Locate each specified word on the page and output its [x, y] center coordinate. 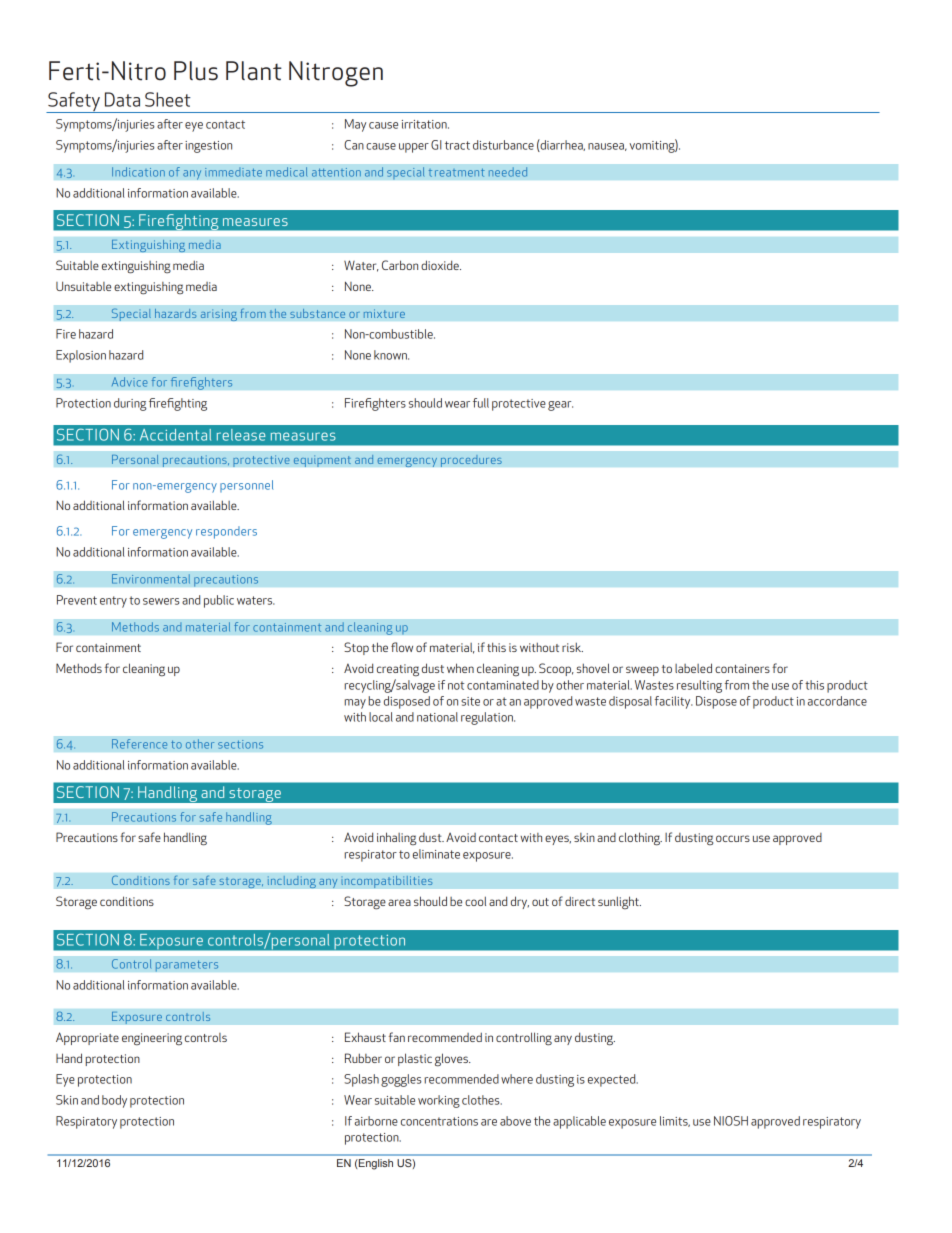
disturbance [503, 145]
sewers [161, 601]
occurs [733, 838]
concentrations [439, 1121]
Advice [130, 382]
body [114, 1101]
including [291, 882]
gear [560, 406]
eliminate [436, 854]
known [391, 355]
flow [402, 647]
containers [742, 668]
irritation [425, 124]
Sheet [168, 99]
